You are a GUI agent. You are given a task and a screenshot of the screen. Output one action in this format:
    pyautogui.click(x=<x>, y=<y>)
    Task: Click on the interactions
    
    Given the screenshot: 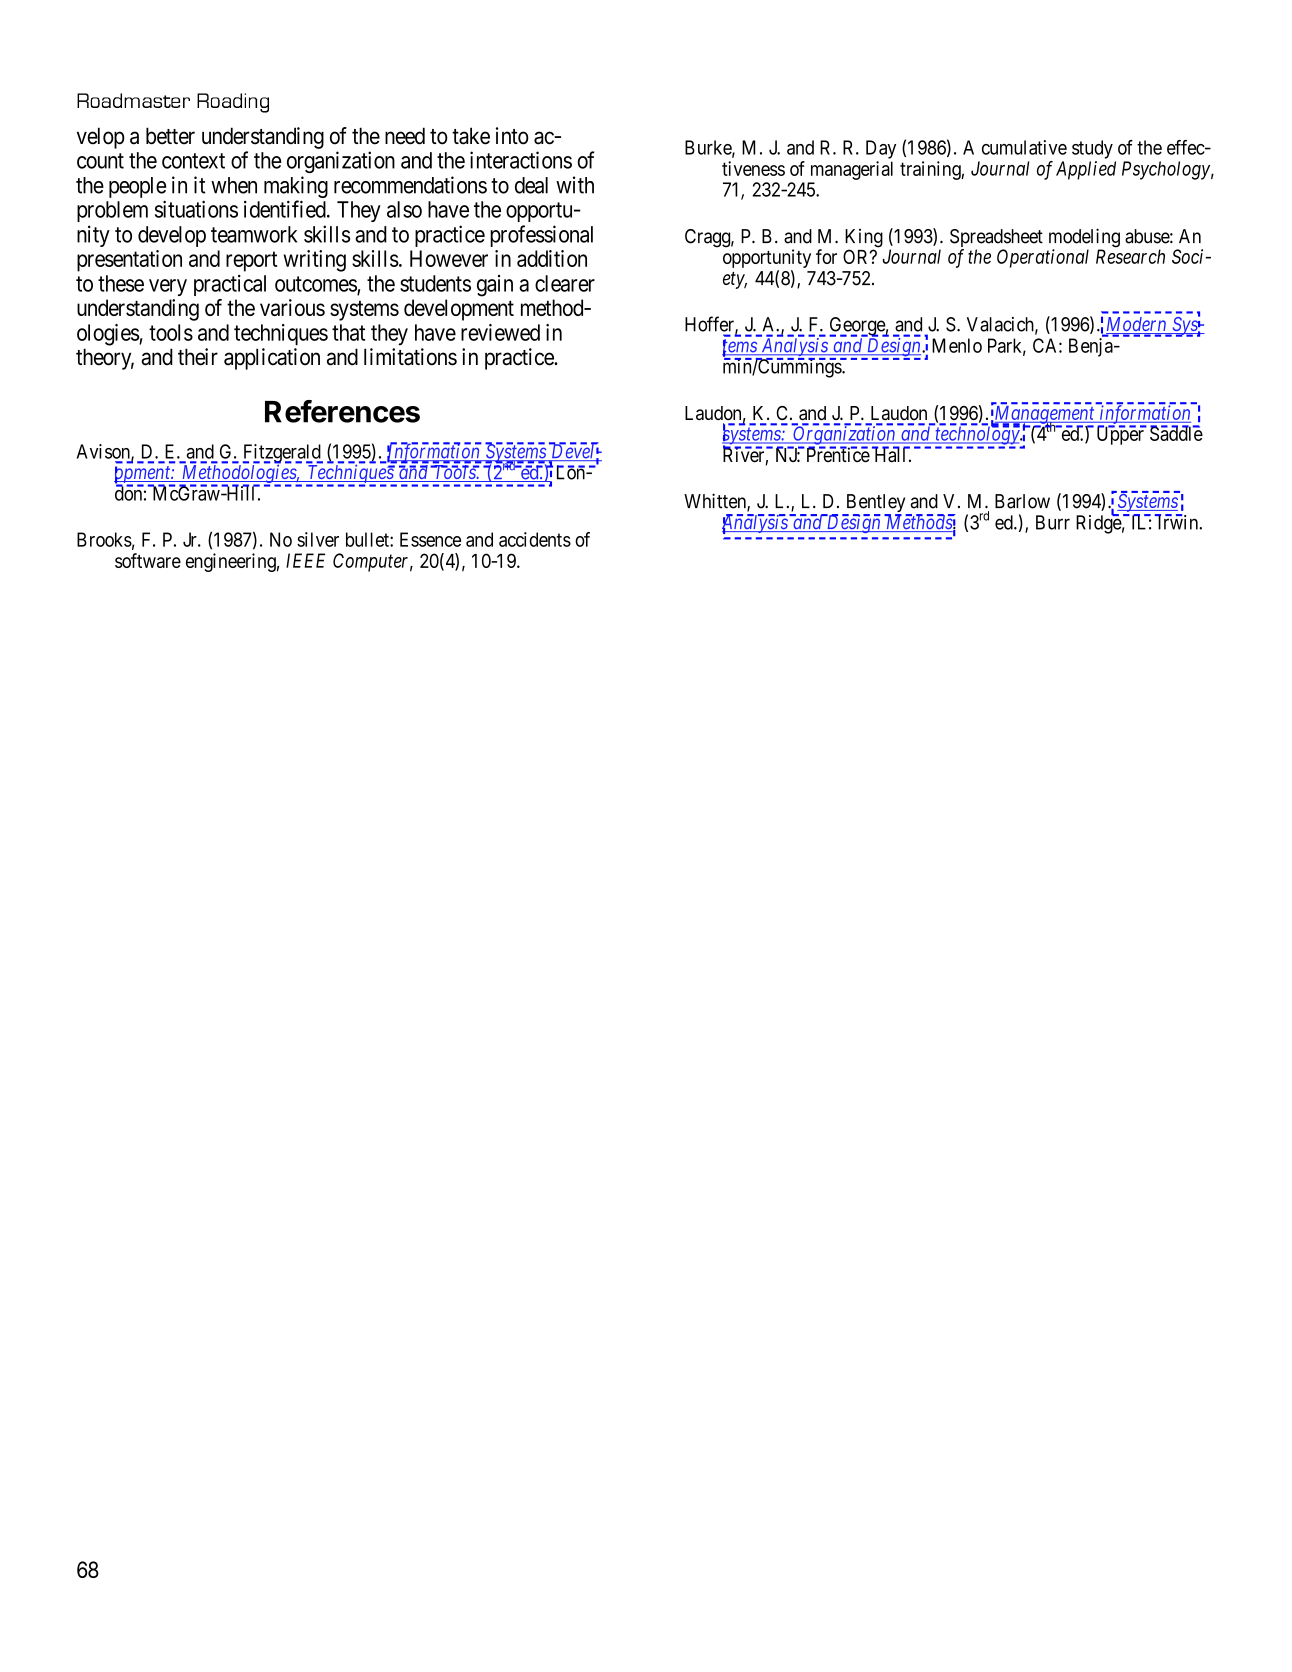 What is the action you would take?
    pyautogui.click(x=521, y=160)
